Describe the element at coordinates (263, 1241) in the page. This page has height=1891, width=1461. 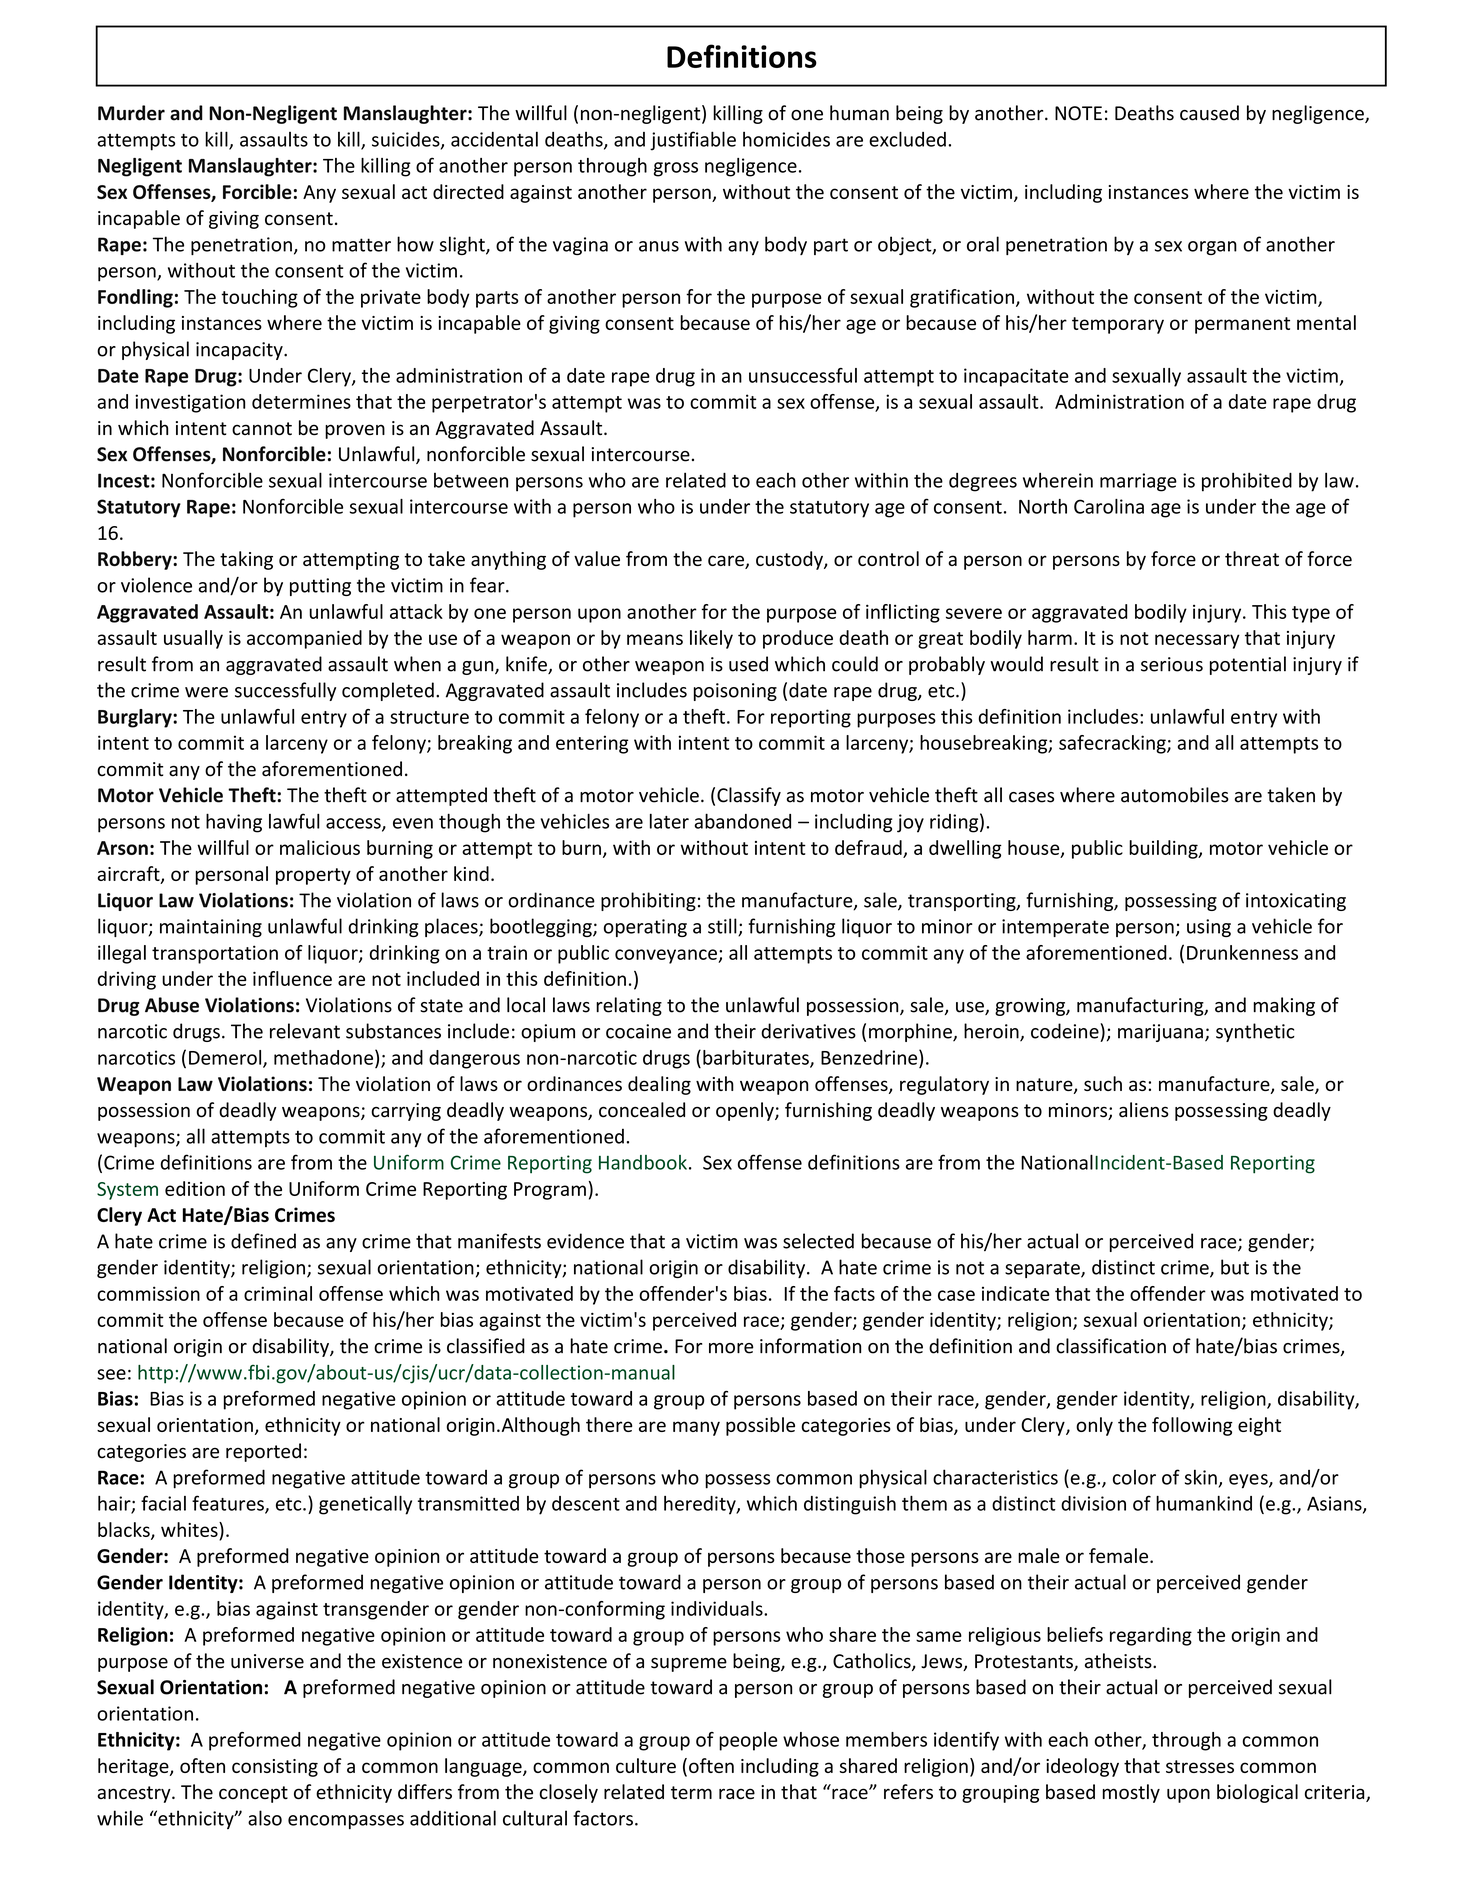
I see `defined` at that location.
